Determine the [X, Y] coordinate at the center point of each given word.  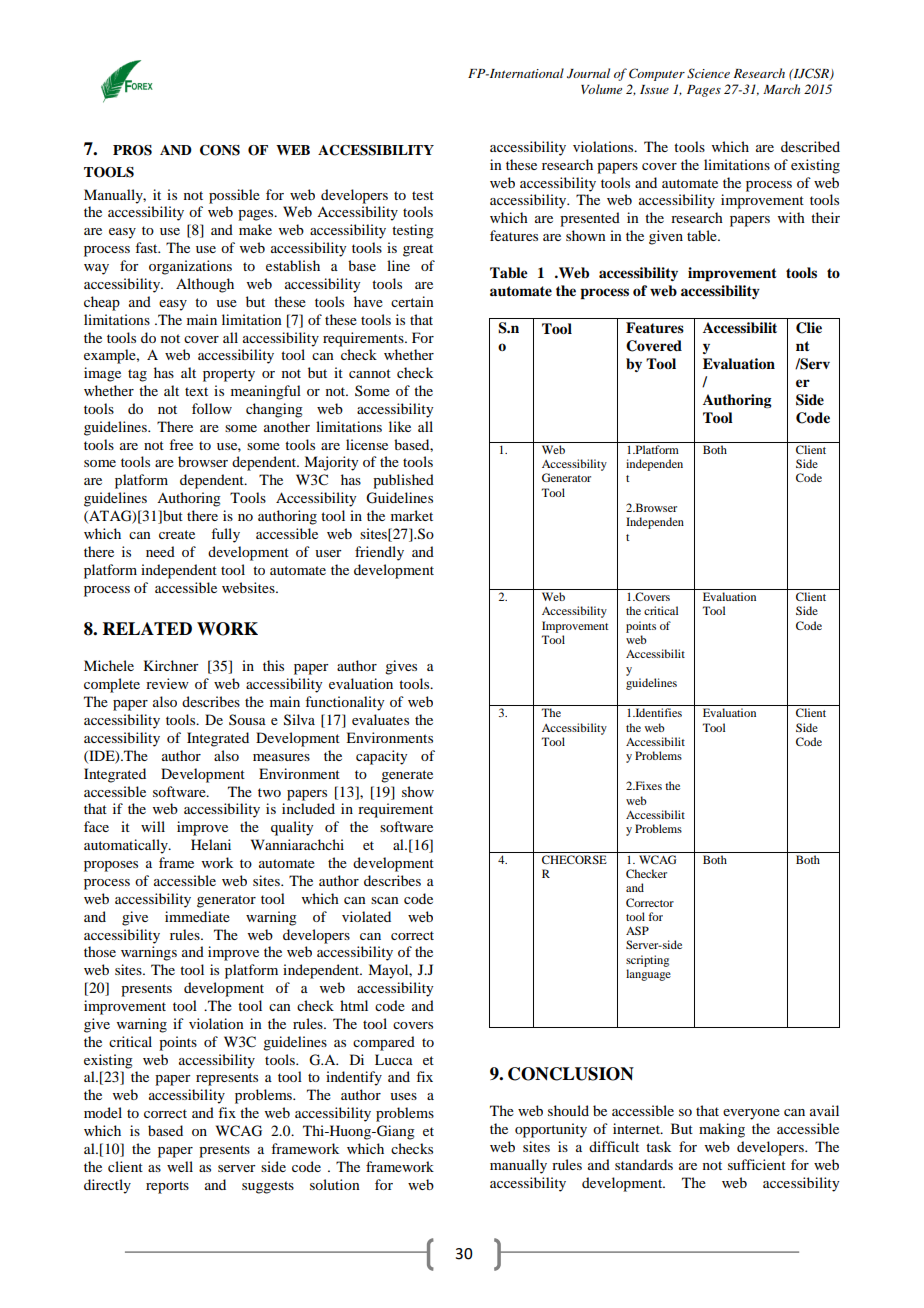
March [781, 89]
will [153, 826]
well [180, 1166]
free [181, 444]
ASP [637, 930]
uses [403, 1096]
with [791, 217]
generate [407, 776]
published [403, 481]
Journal [588, 73]
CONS [220, 150]
